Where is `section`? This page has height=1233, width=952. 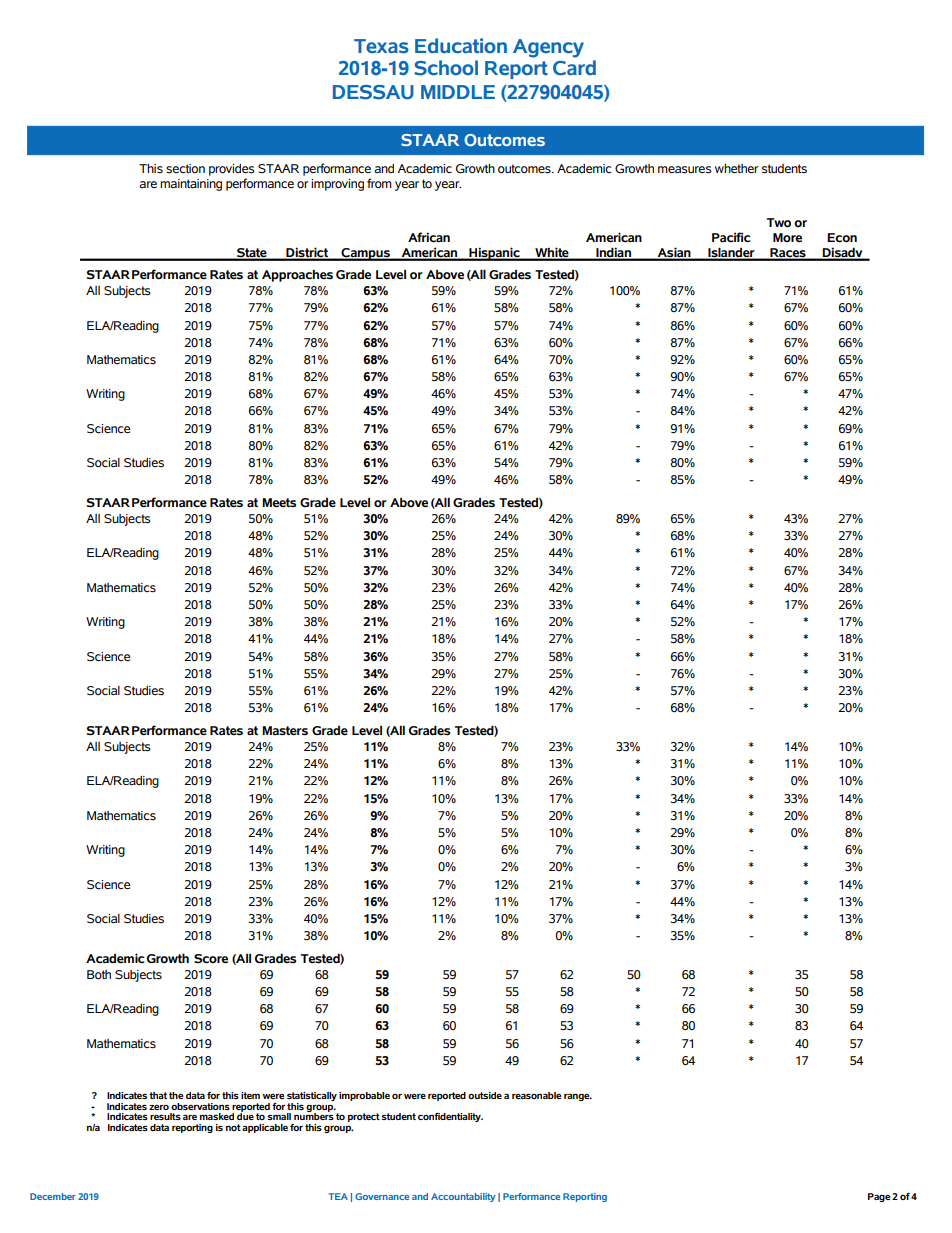
section is located at coordinates (185, 169).
